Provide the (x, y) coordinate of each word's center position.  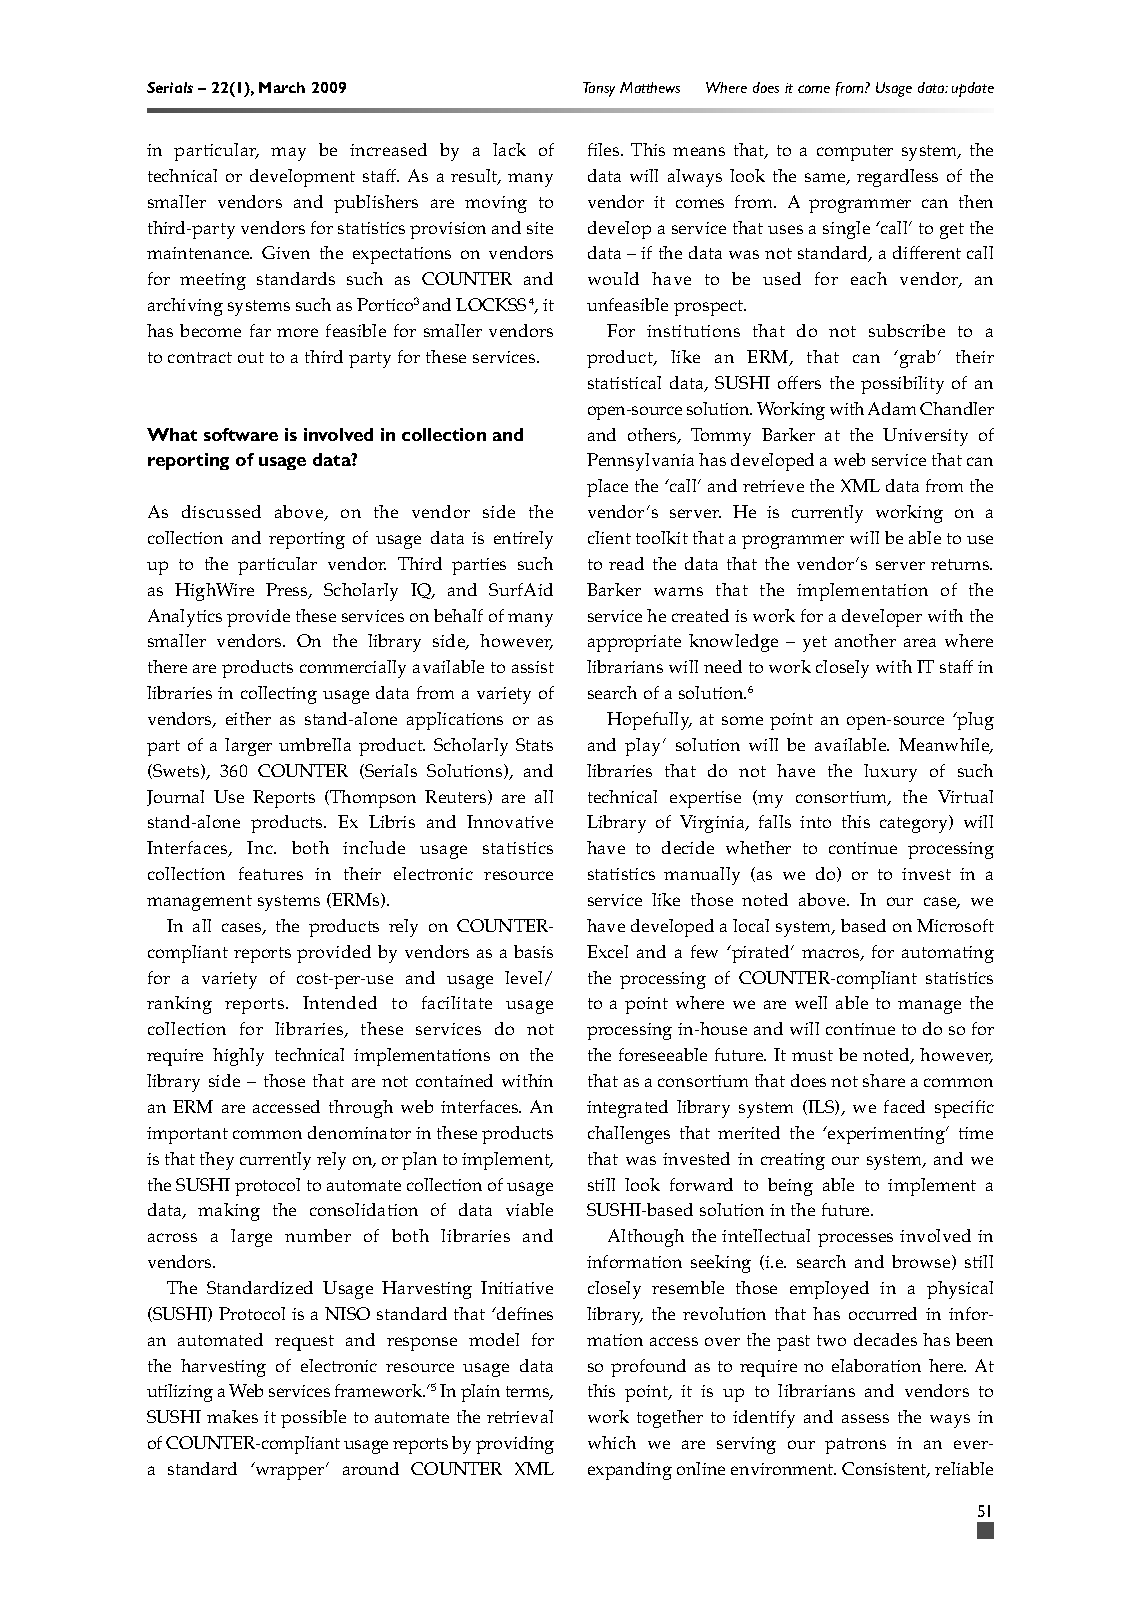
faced (904, 1106)
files (605, 149)
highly (238, 1057)
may (288, 154)
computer (855, 153)
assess (865, 1418)
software (241, 434)
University (925, 437)
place (607, 488)
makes (232, 1416)
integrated (627, 1109)
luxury (890, 773)
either (248, 718)
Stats (534, 744)
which (612, 1442)
